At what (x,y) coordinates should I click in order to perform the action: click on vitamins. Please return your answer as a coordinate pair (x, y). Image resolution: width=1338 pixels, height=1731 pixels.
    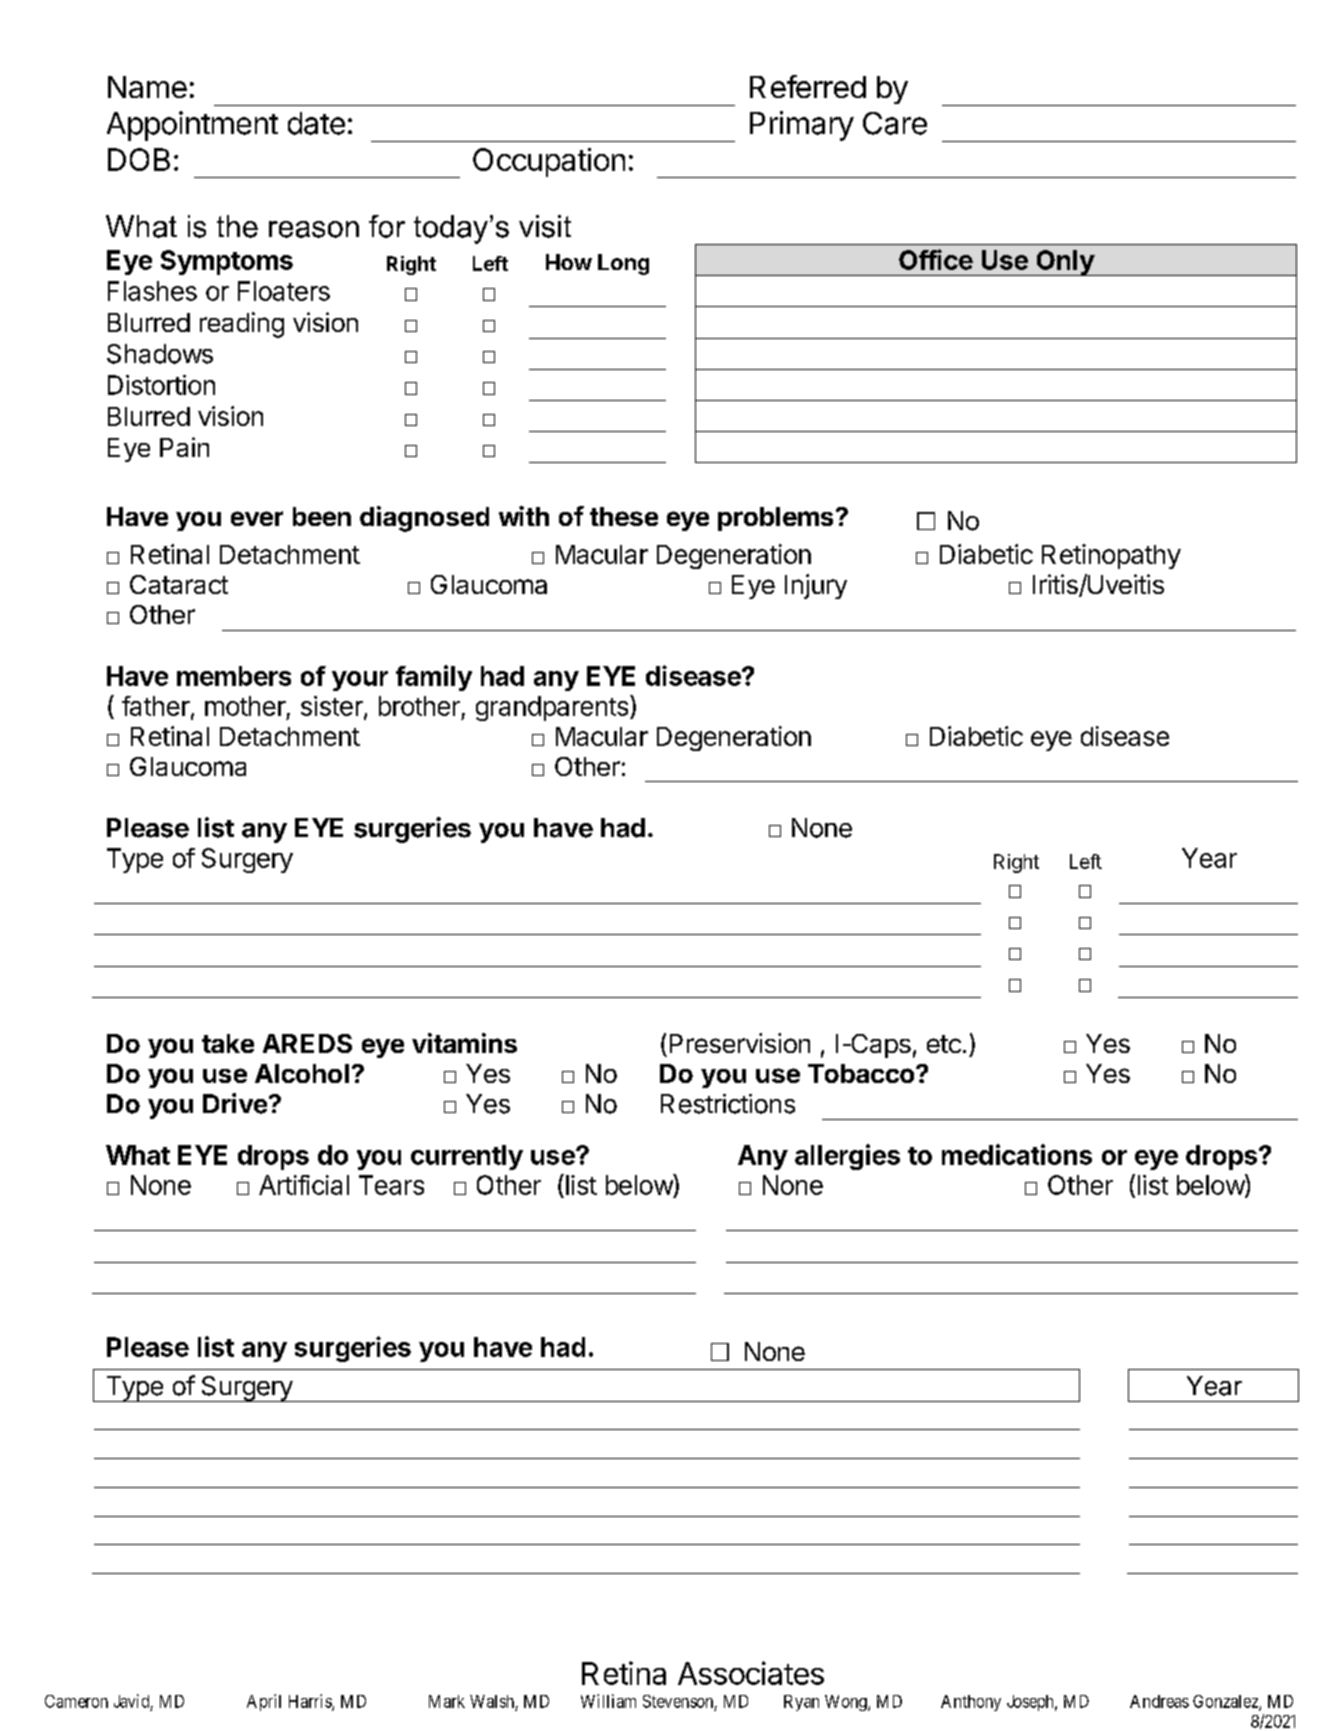
    Looking at the image, I should click on (464, 1043).
